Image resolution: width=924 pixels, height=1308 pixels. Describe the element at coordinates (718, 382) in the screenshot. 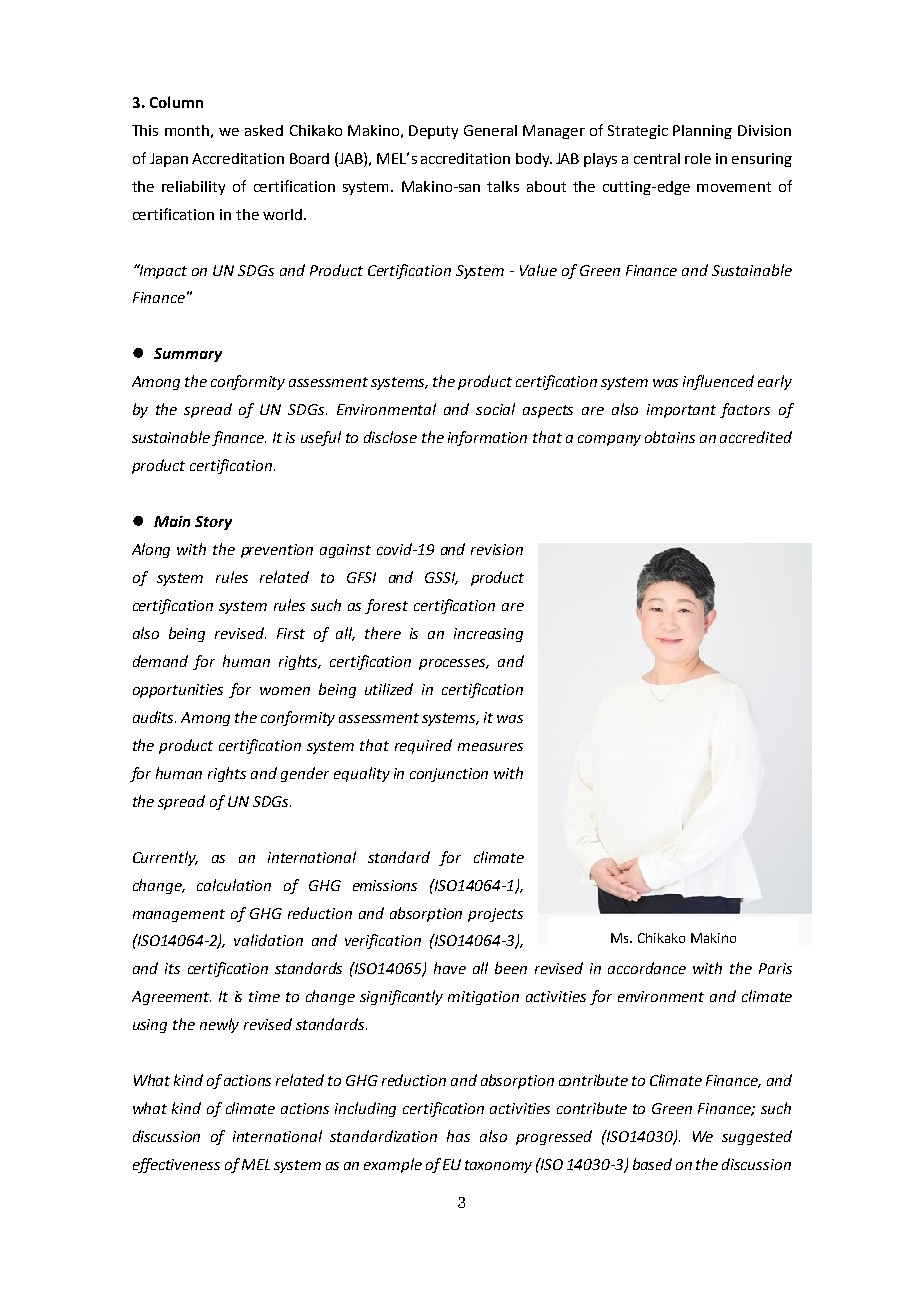

I see `influenced` at that location.
